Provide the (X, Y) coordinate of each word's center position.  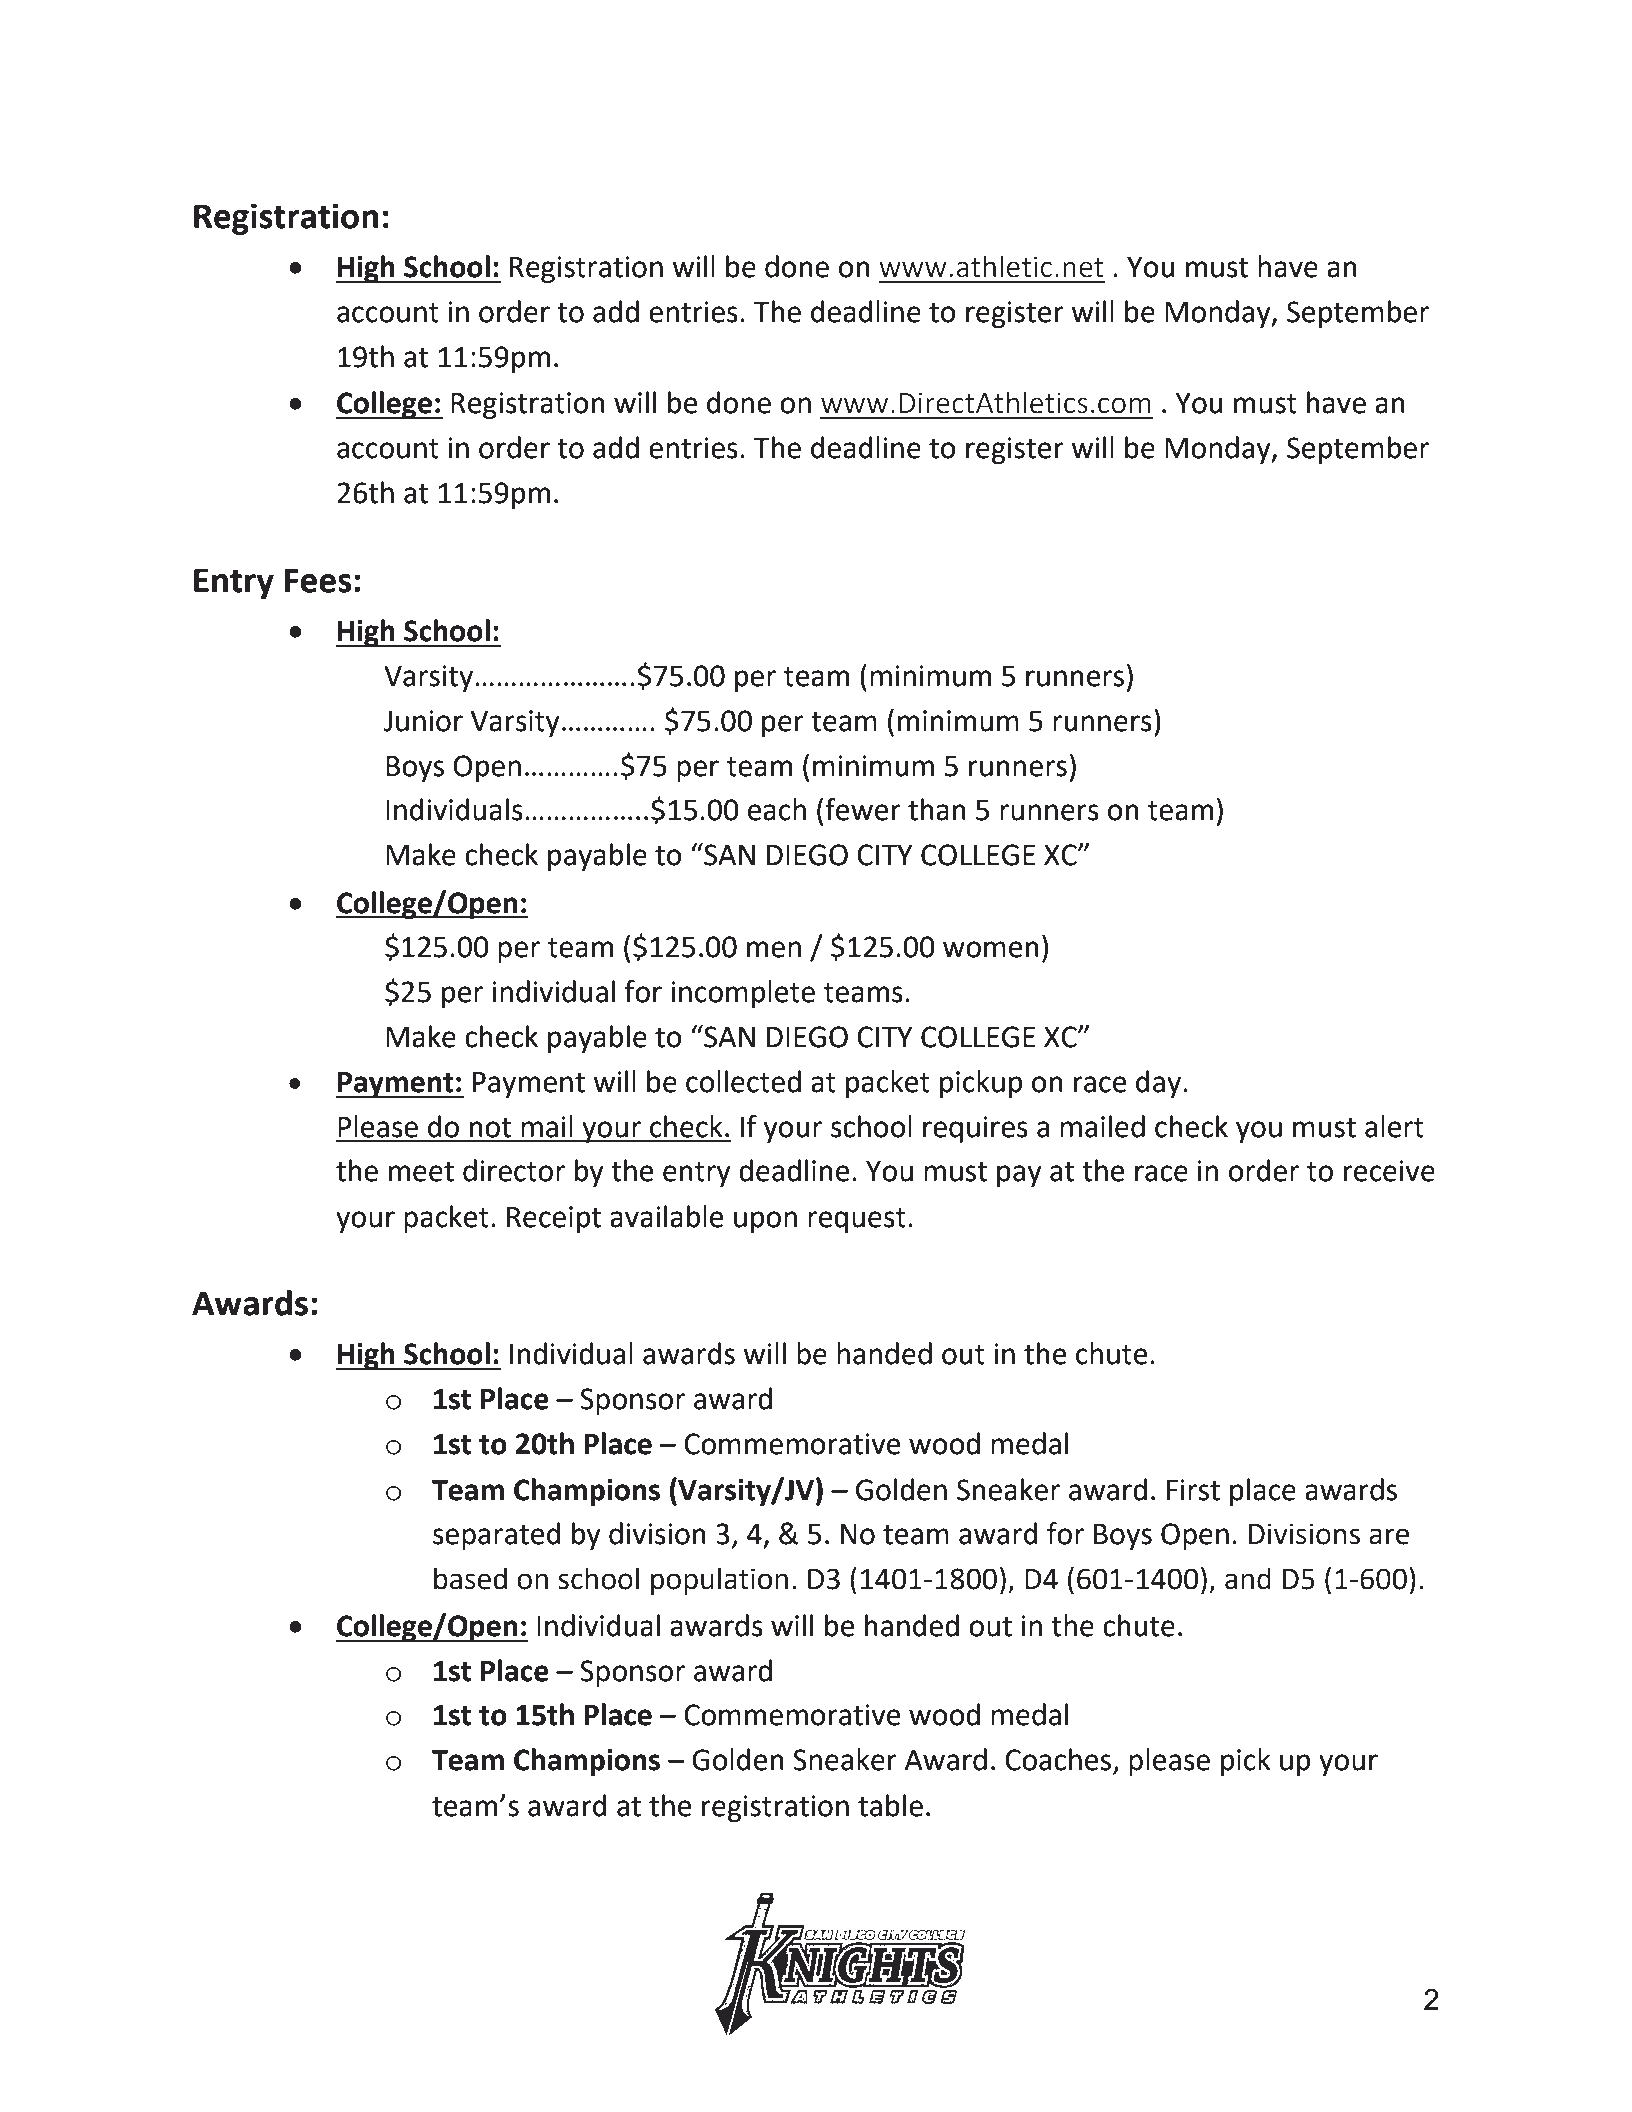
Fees (317, 580)
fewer (863, 809)
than (937, 809)
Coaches (1059, 1760)
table (890, 1805)
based (470, 1578)
